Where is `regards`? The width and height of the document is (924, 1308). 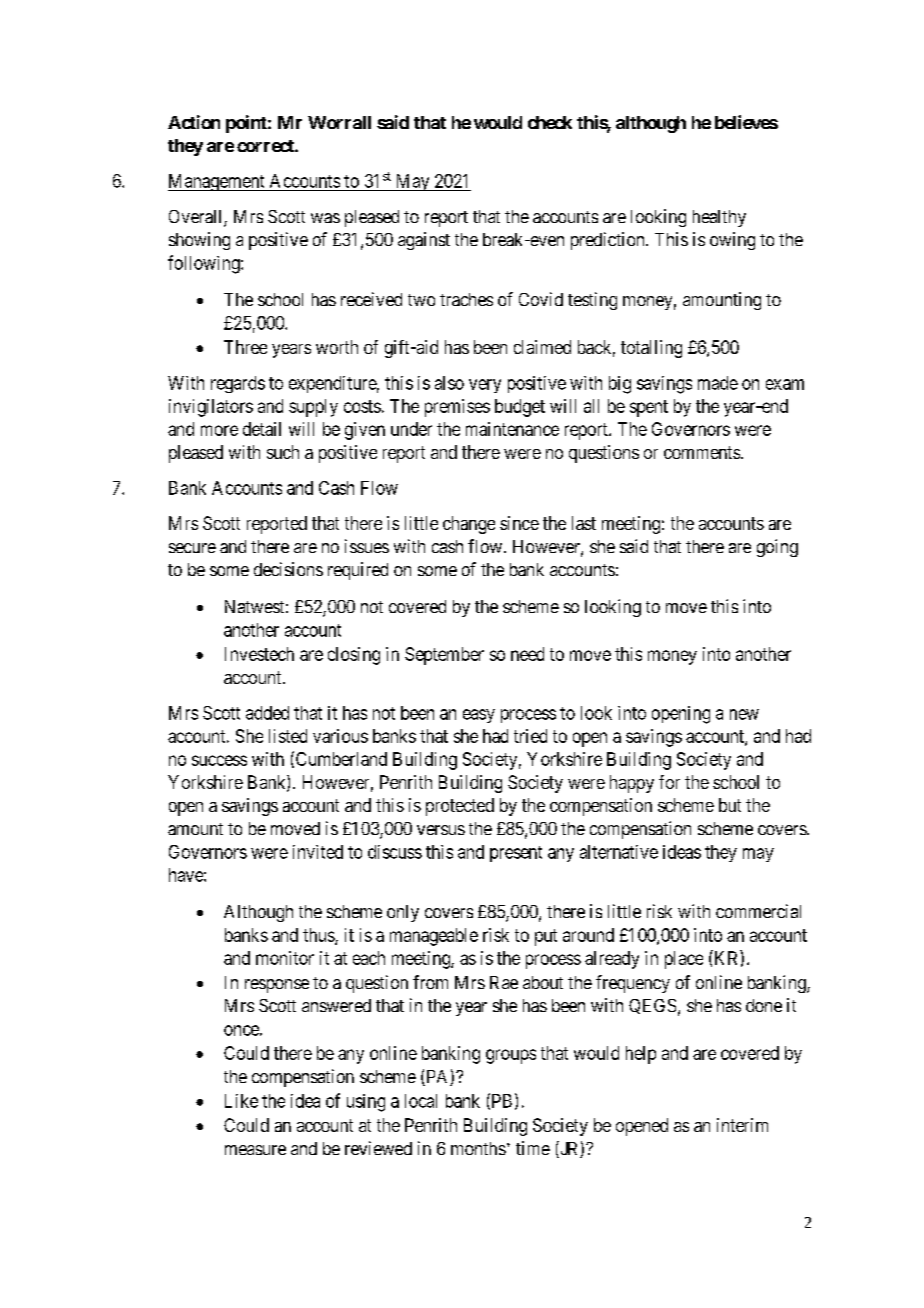
regards is located at coordinates (238, 384).
